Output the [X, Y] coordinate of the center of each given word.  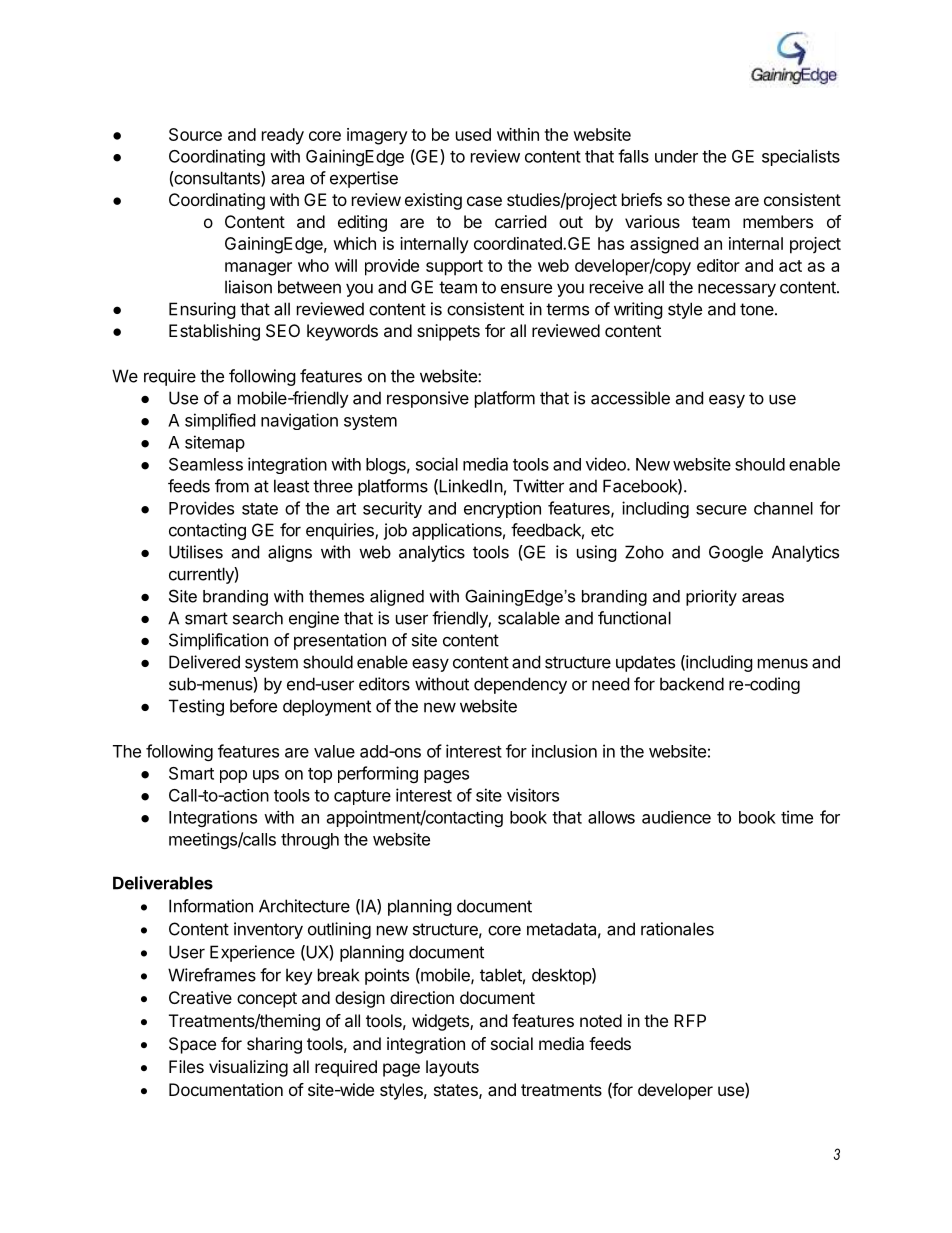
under [676, 156]
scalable [529, 618]
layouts [452, 1068]
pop [233, 776]
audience [676, 817]
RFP [690, 1020]
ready [283, 136]
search [258, 618]
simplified [220, 421]
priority [711, 598]
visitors [533, 795]
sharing [274, 1045]
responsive [428, 399]
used [473, 134]
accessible [630, 398]
